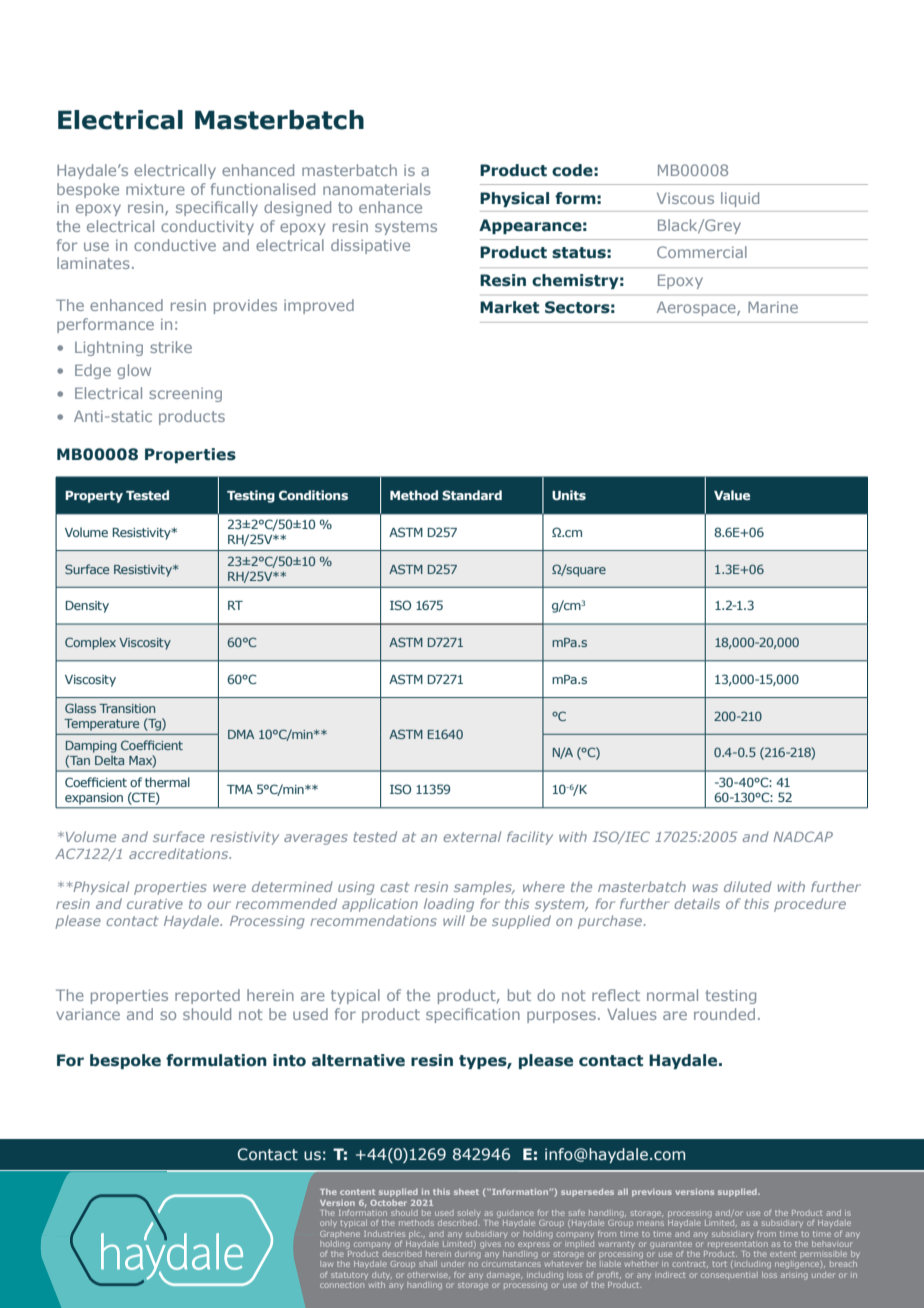  Describe the element at coordinates (377, 189) in the screenshot. I see `nanomaterials` at that location.
